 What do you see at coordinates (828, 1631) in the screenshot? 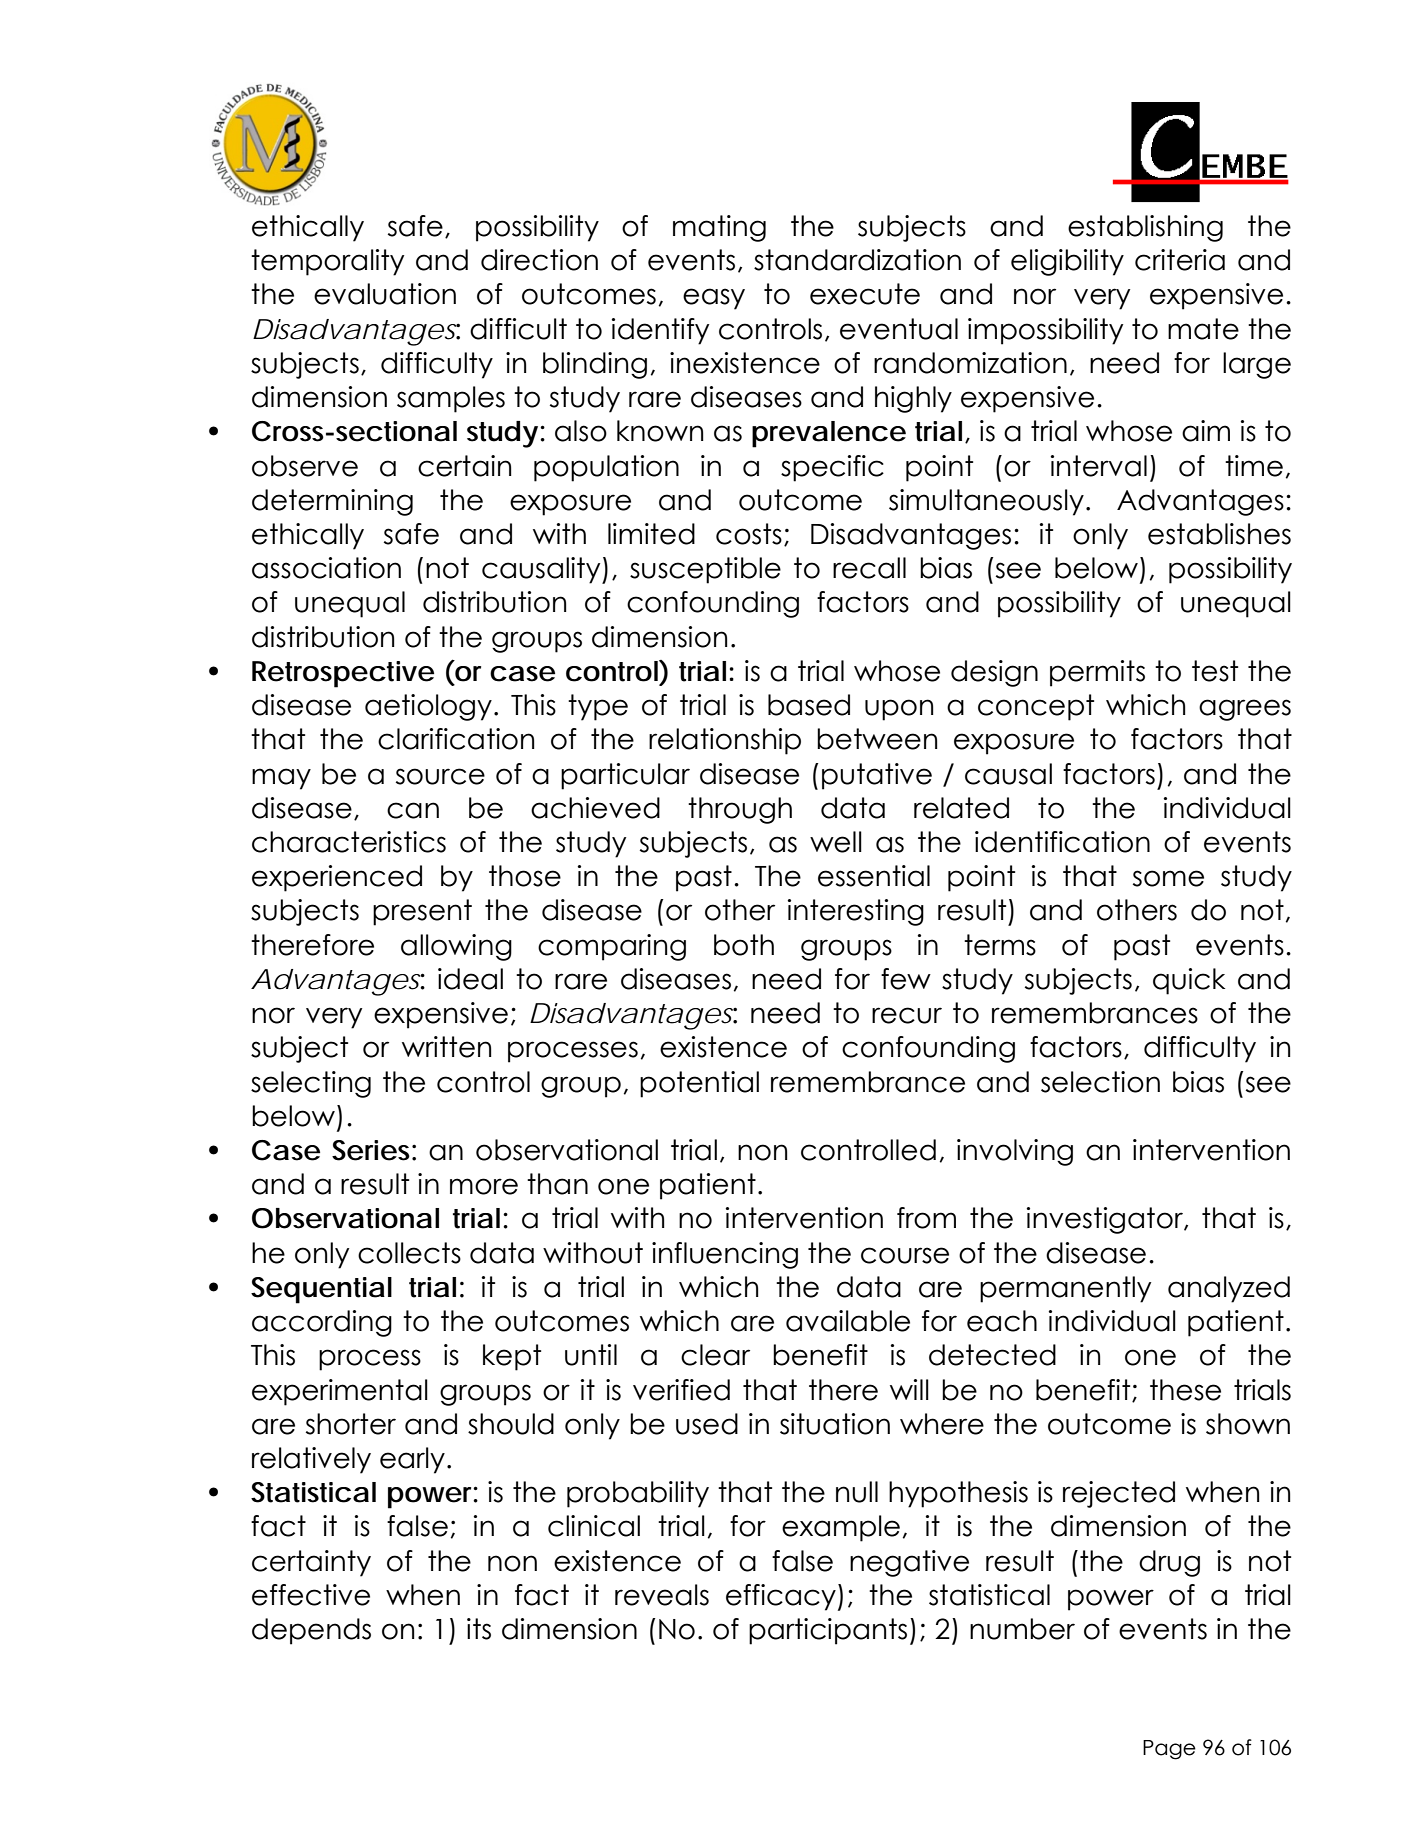
I see `participants` at bounding box center [828, 1631].
